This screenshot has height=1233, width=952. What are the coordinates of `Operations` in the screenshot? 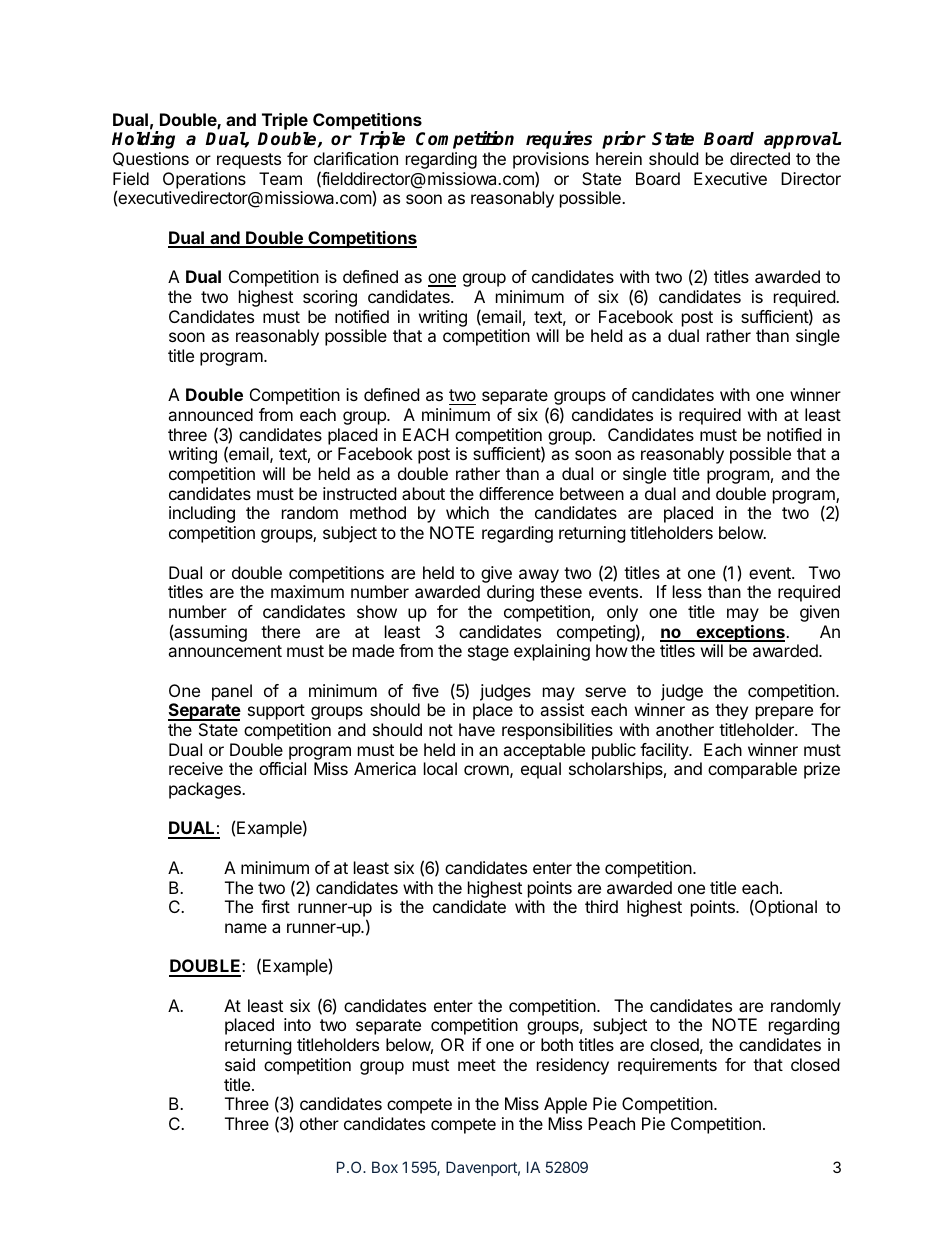 It's located at (204, 180).
